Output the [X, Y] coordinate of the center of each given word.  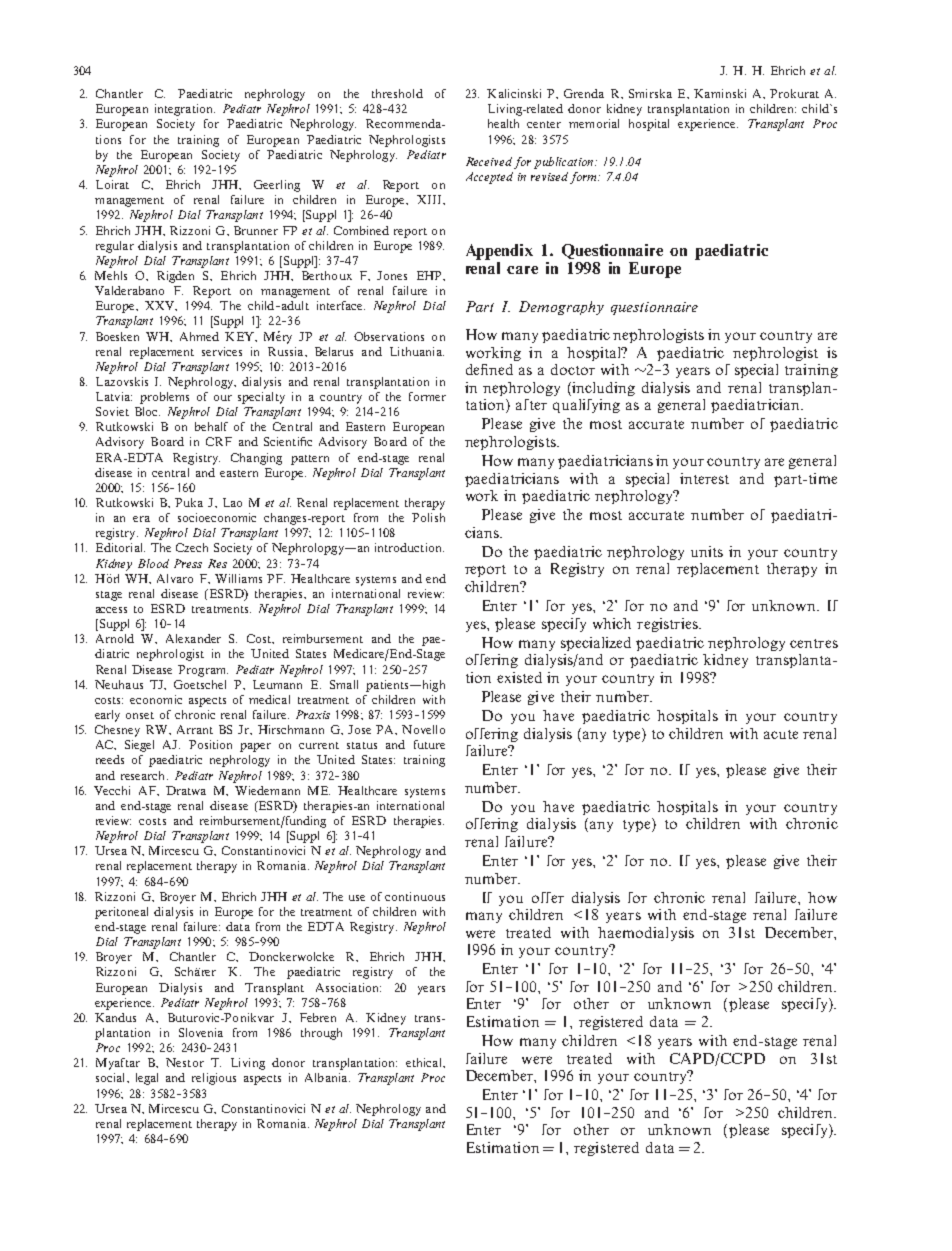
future [429, 744]
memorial [594, 123]
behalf [211, 426]
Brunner [256, 230]
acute [781, 734]
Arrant [195, 729]
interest [704, 478]
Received [489, 161]
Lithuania [417, 351]
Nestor [185, 1062]
